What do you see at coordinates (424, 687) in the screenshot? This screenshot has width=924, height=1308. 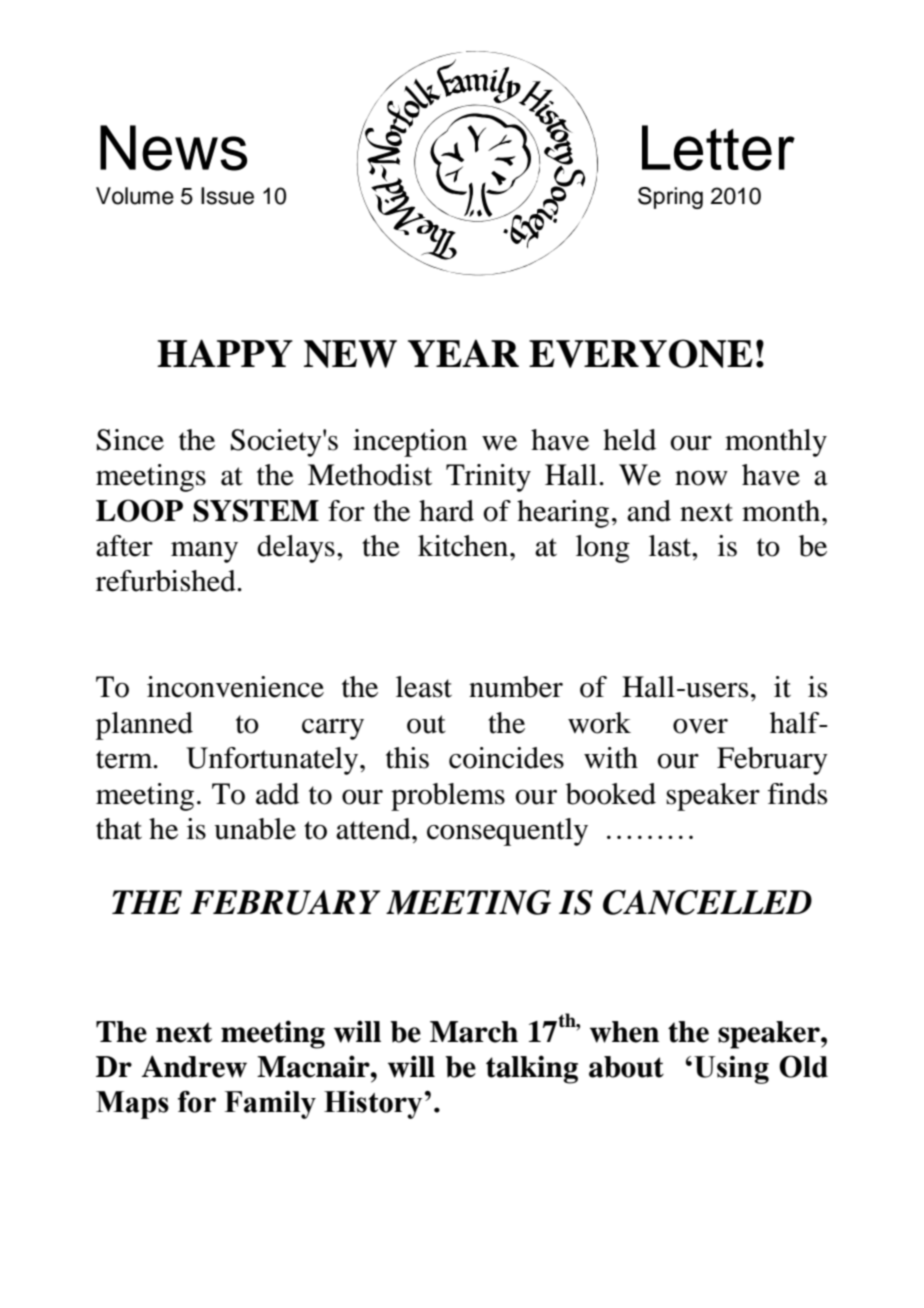 I see `least` at bounding box center [424, 687].
